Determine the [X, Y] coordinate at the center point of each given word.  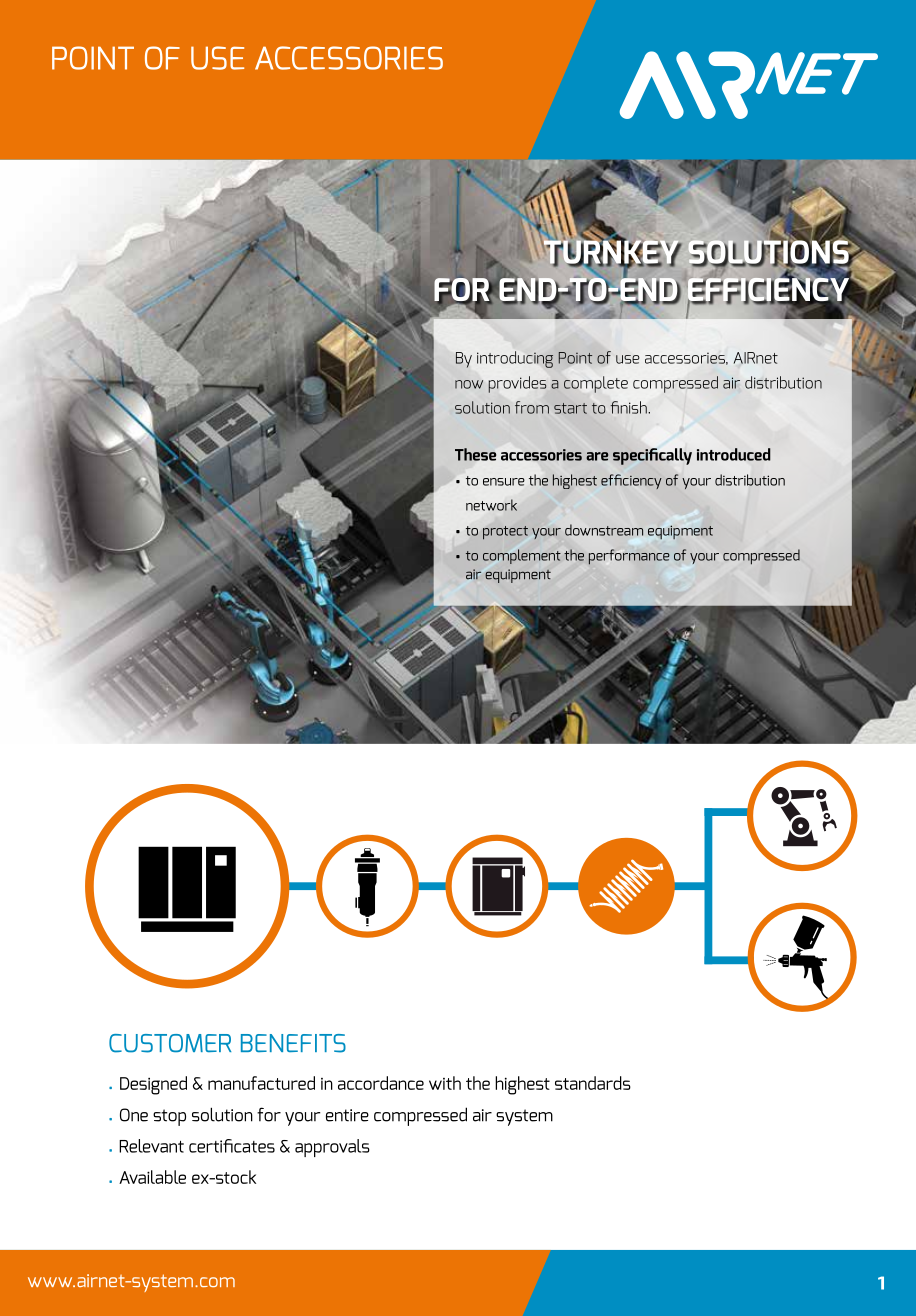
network [491, 505]
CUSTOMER [170, 1043]
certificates [232, 1146]
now [469, 384]
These [475, 454]
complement [522, 556]
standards [593, 1083]
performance [629, 557]
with [445, 1083]
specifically [652, 456]
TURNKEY [612, 252]
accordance [381, 1083]
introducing [515, 359]
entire [347, 1115]
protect [505, 533]
